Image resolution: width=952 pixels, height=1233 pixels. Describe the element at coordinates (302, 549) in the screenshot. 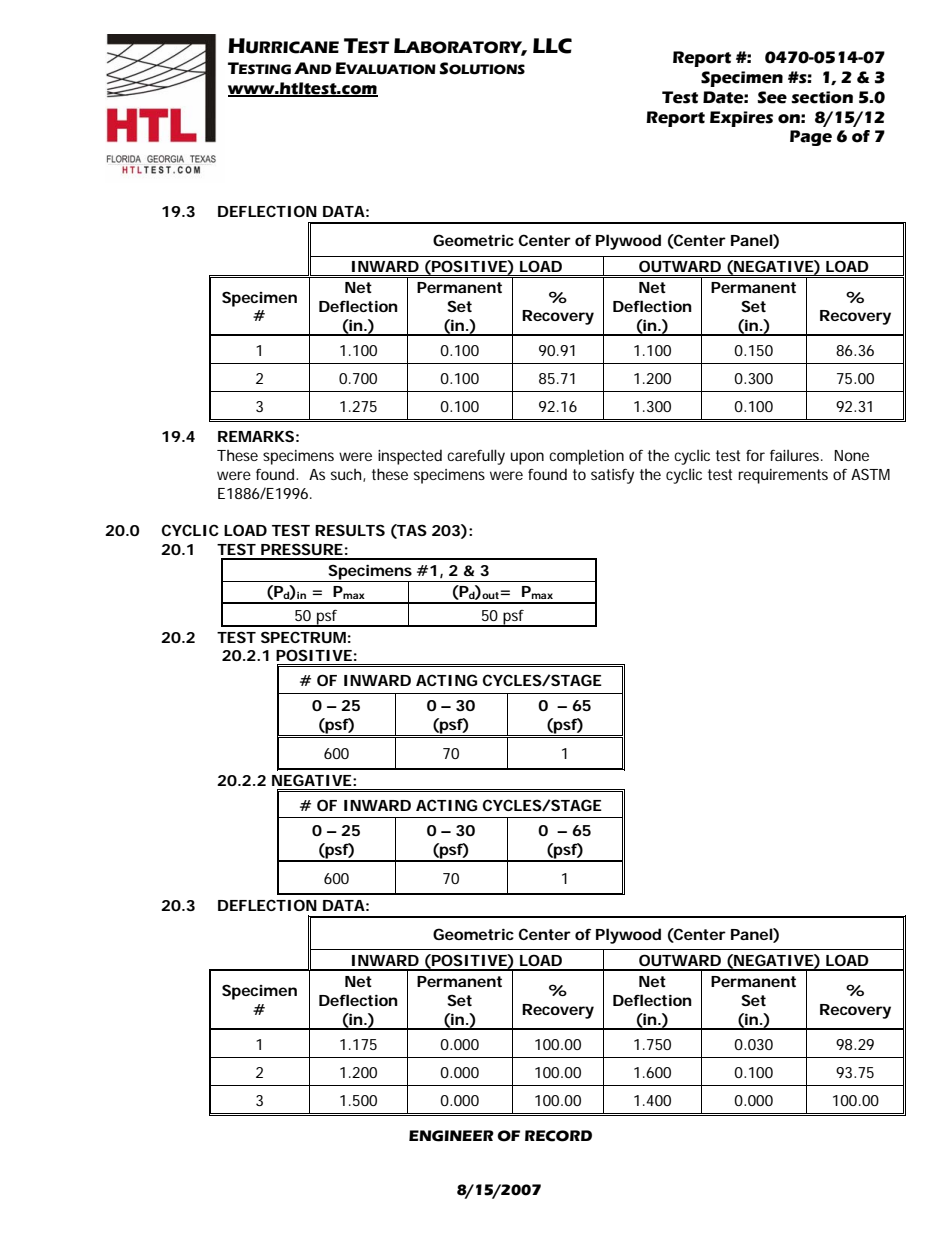

I see `PRESSURE` at that location.
